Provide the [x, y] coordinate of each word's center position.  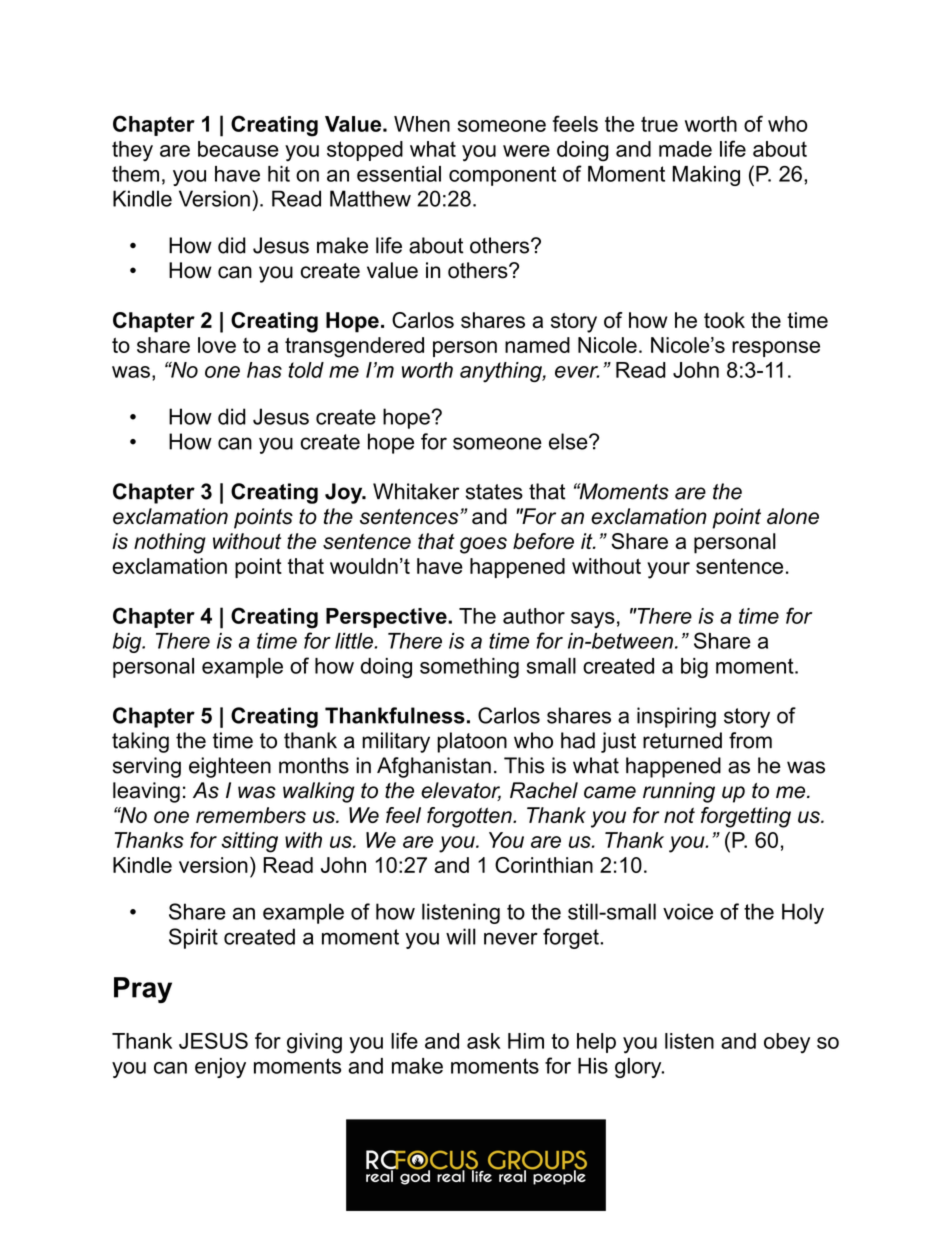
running [679, 792]
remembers [251, 815]
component [502, 176]
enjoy [220, 1068]
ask [484, 1041]
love [217, 345]
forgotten [470, 817]
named [537, 345]
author [534, 616]
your [668, 570]
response [776, 349]
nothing [170, 543]
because [238, 149]
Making [706, 176]
